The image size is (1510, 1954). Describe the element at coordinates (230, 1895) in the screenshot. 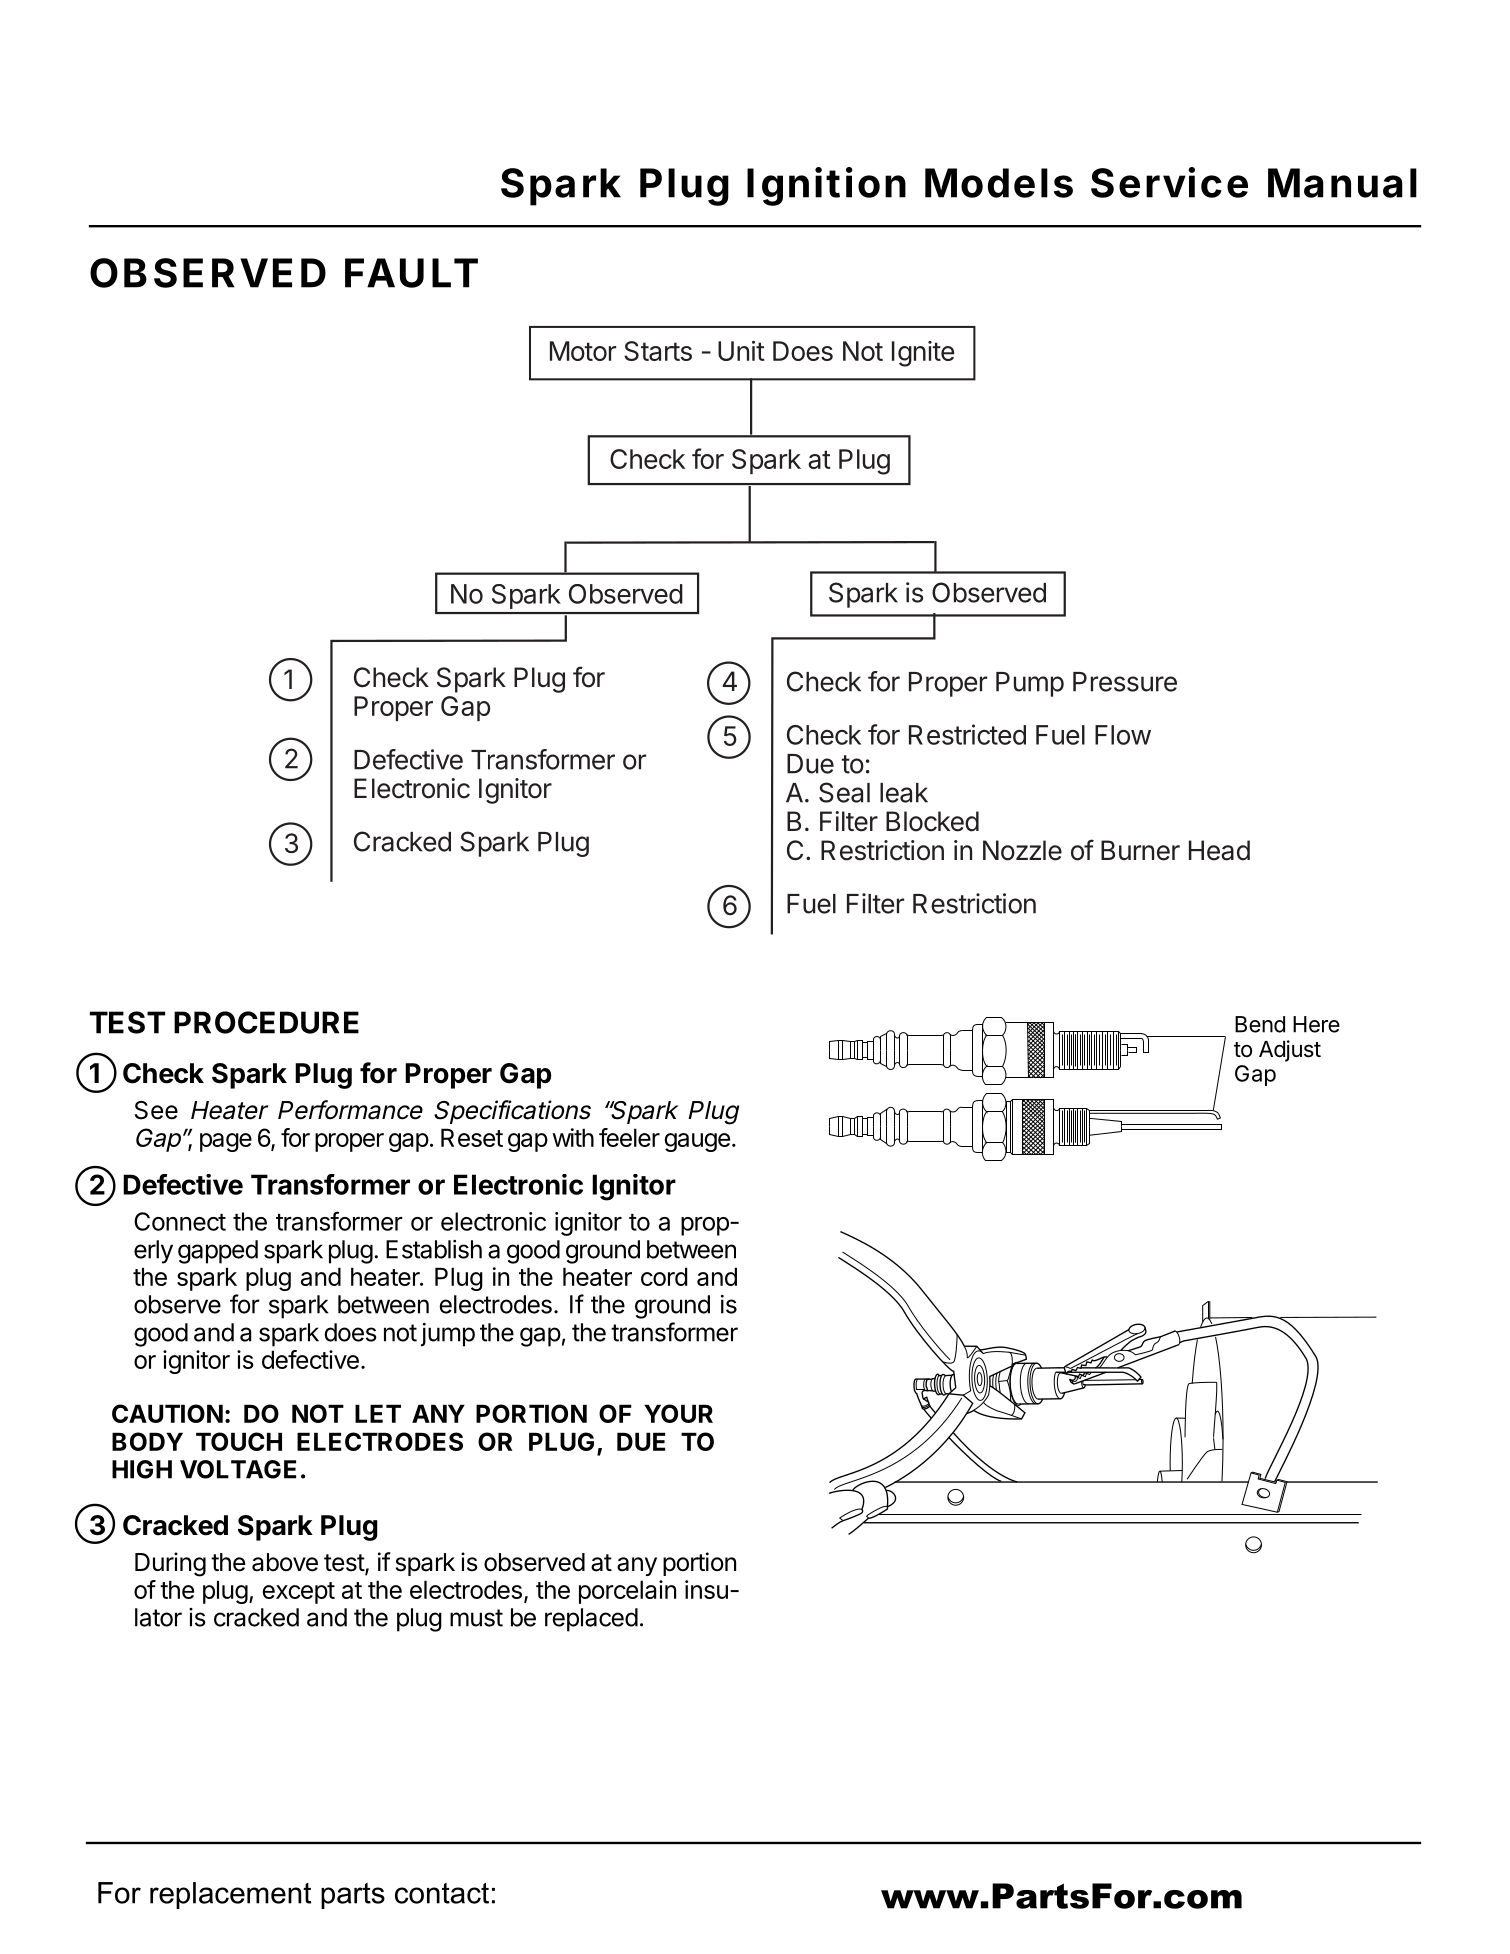

I see `replacement` at that location.
